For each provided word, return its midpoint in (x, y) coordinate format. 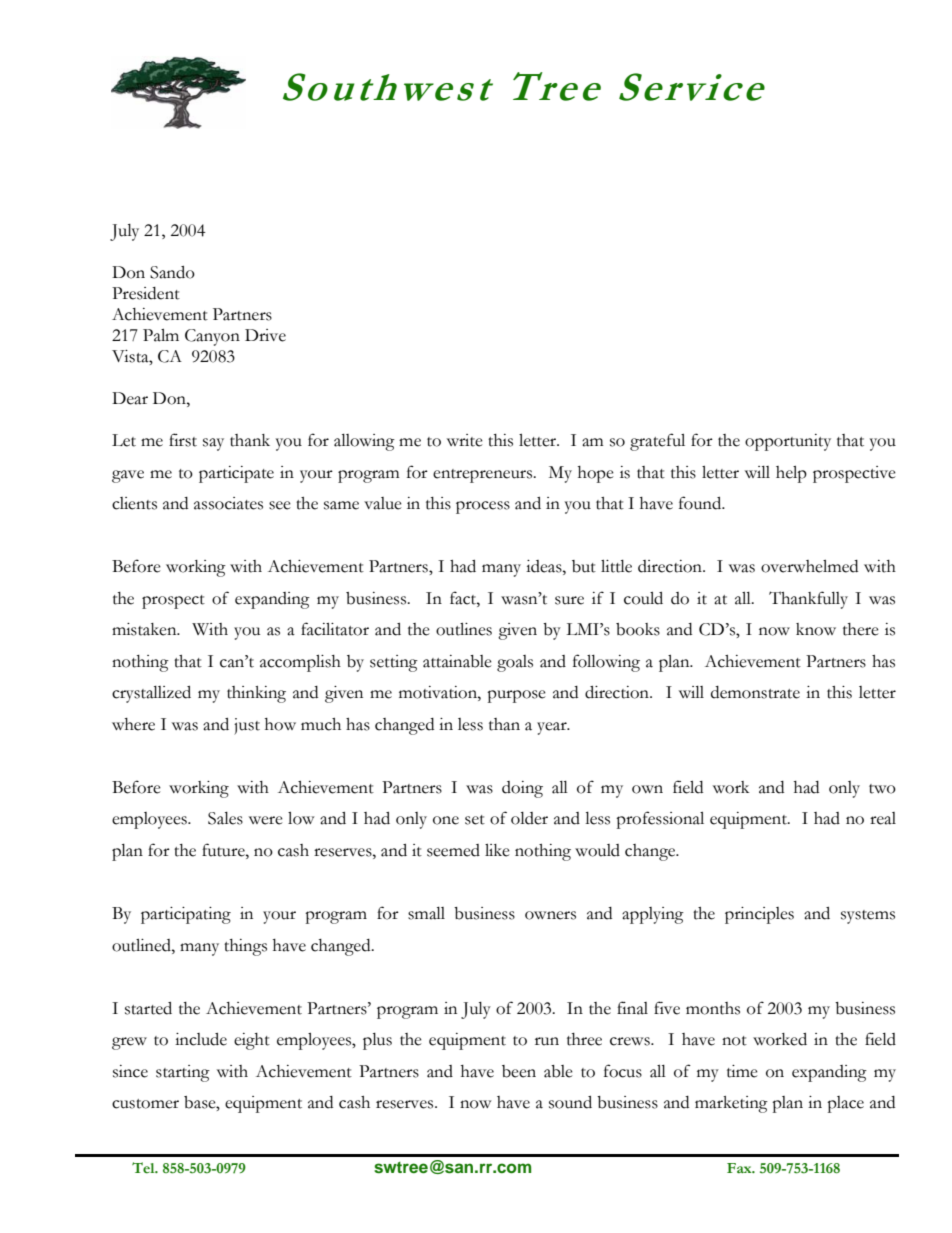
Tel (144, 1168)
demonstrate (755, 692)
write (465, 440)
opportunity (788, 442)
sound (570, 1102)
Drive (265, 335)
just (247, 726)
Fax (740, 1168)
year (553, 728)
